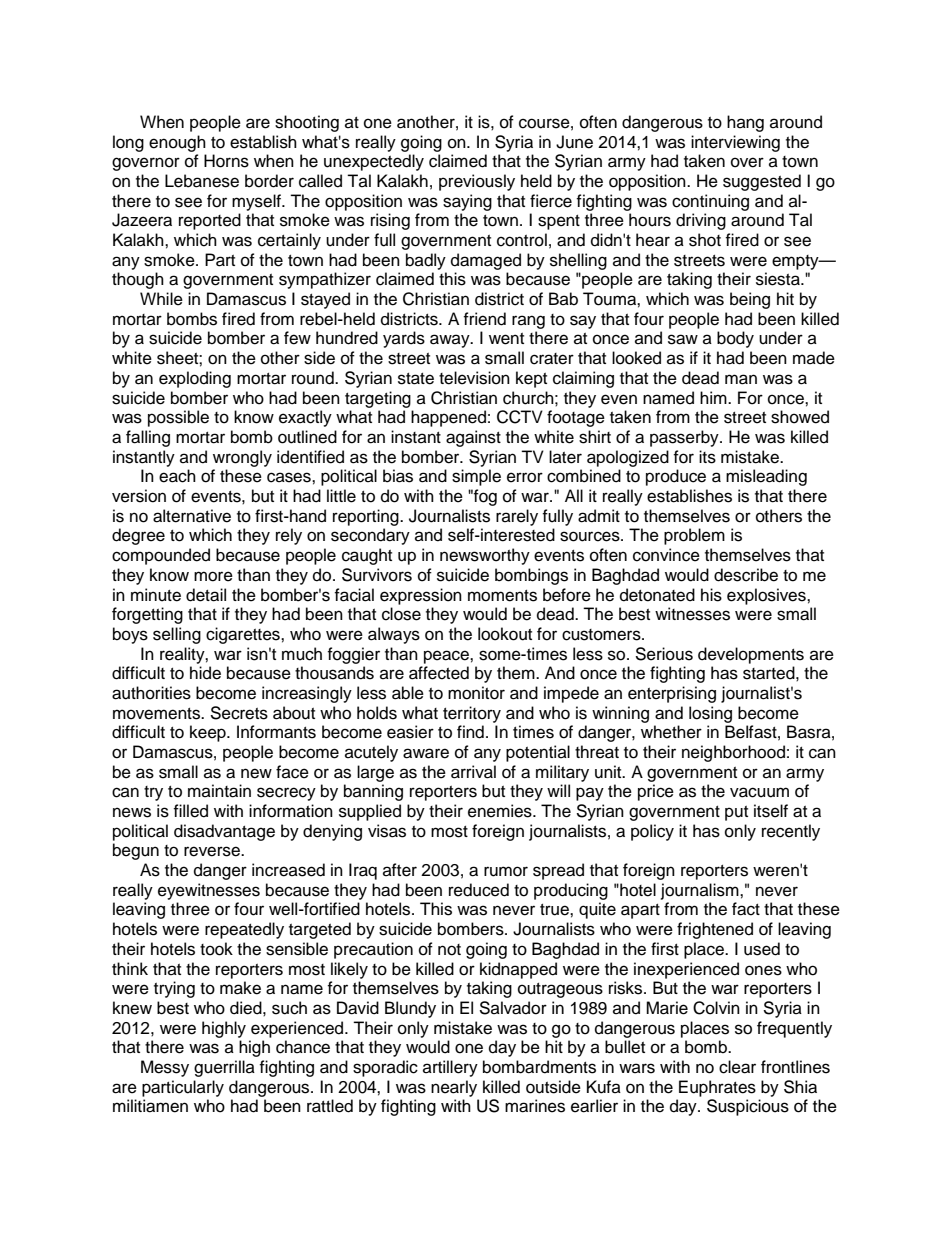 This screenshot has width=952, height=1233. Describe the element at coordinates (502, 596) in the screenshot. I see `moments` at that location.
